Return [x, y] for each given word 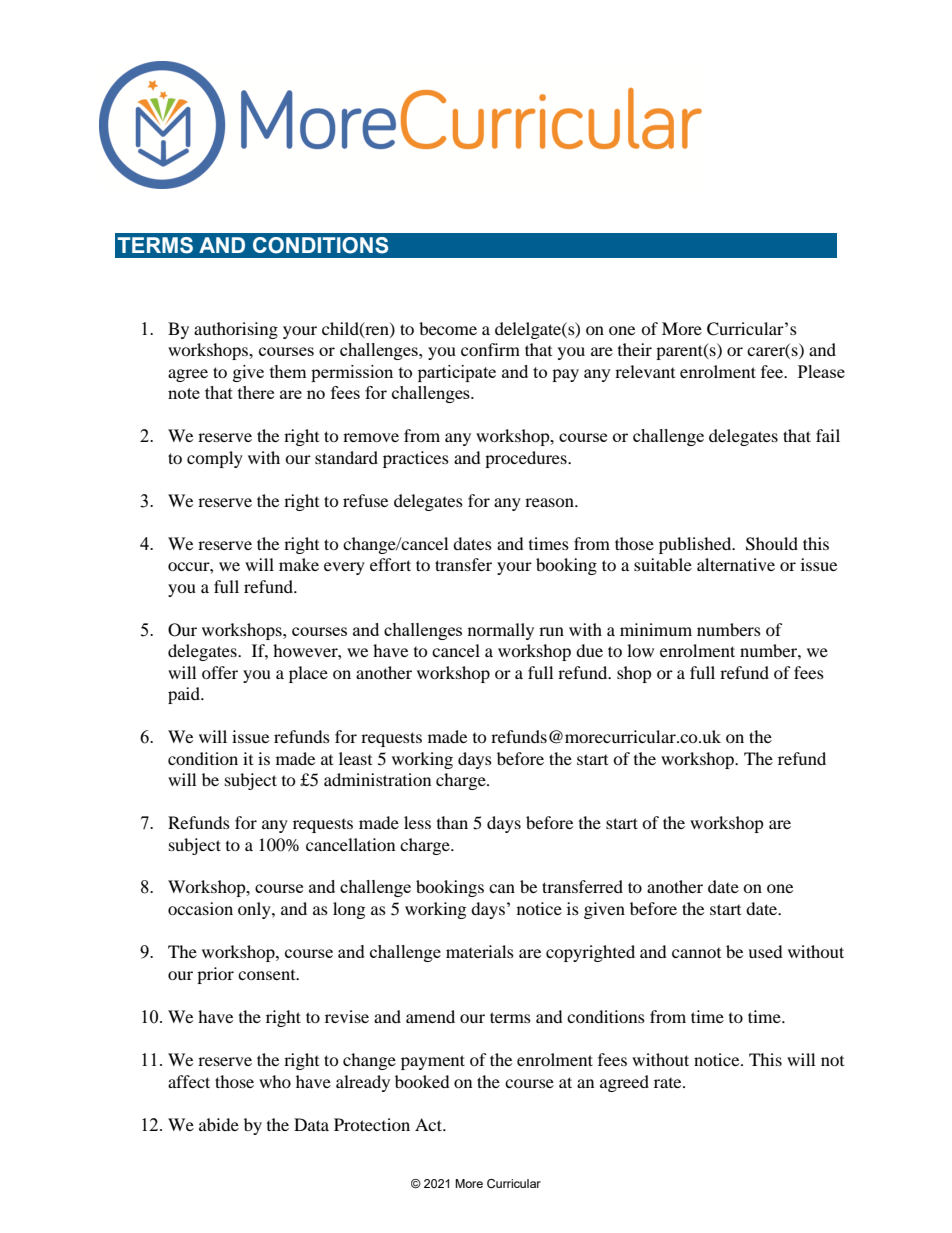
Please [821, 371]
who [275, 1081]
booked [422, 1081]
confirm [490, 349]
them [288, 371]
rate [669, 1083]
